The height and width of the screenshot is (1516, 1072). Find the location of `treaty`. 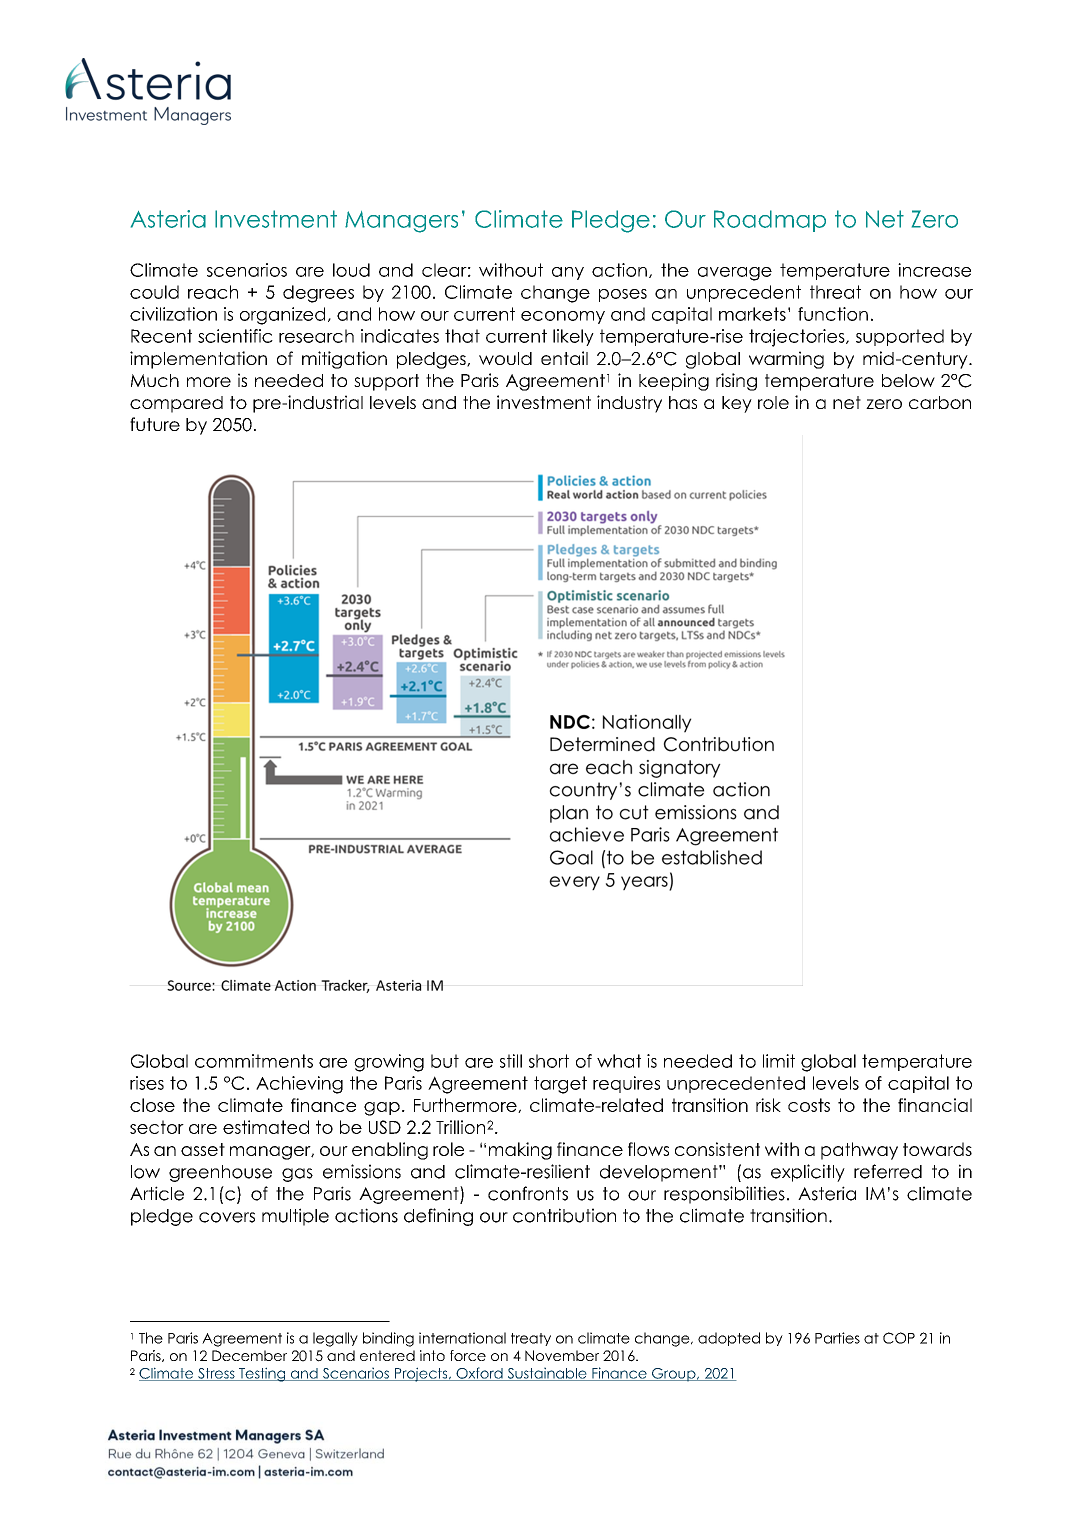

treaty is located at coordinates (531, 1339).
